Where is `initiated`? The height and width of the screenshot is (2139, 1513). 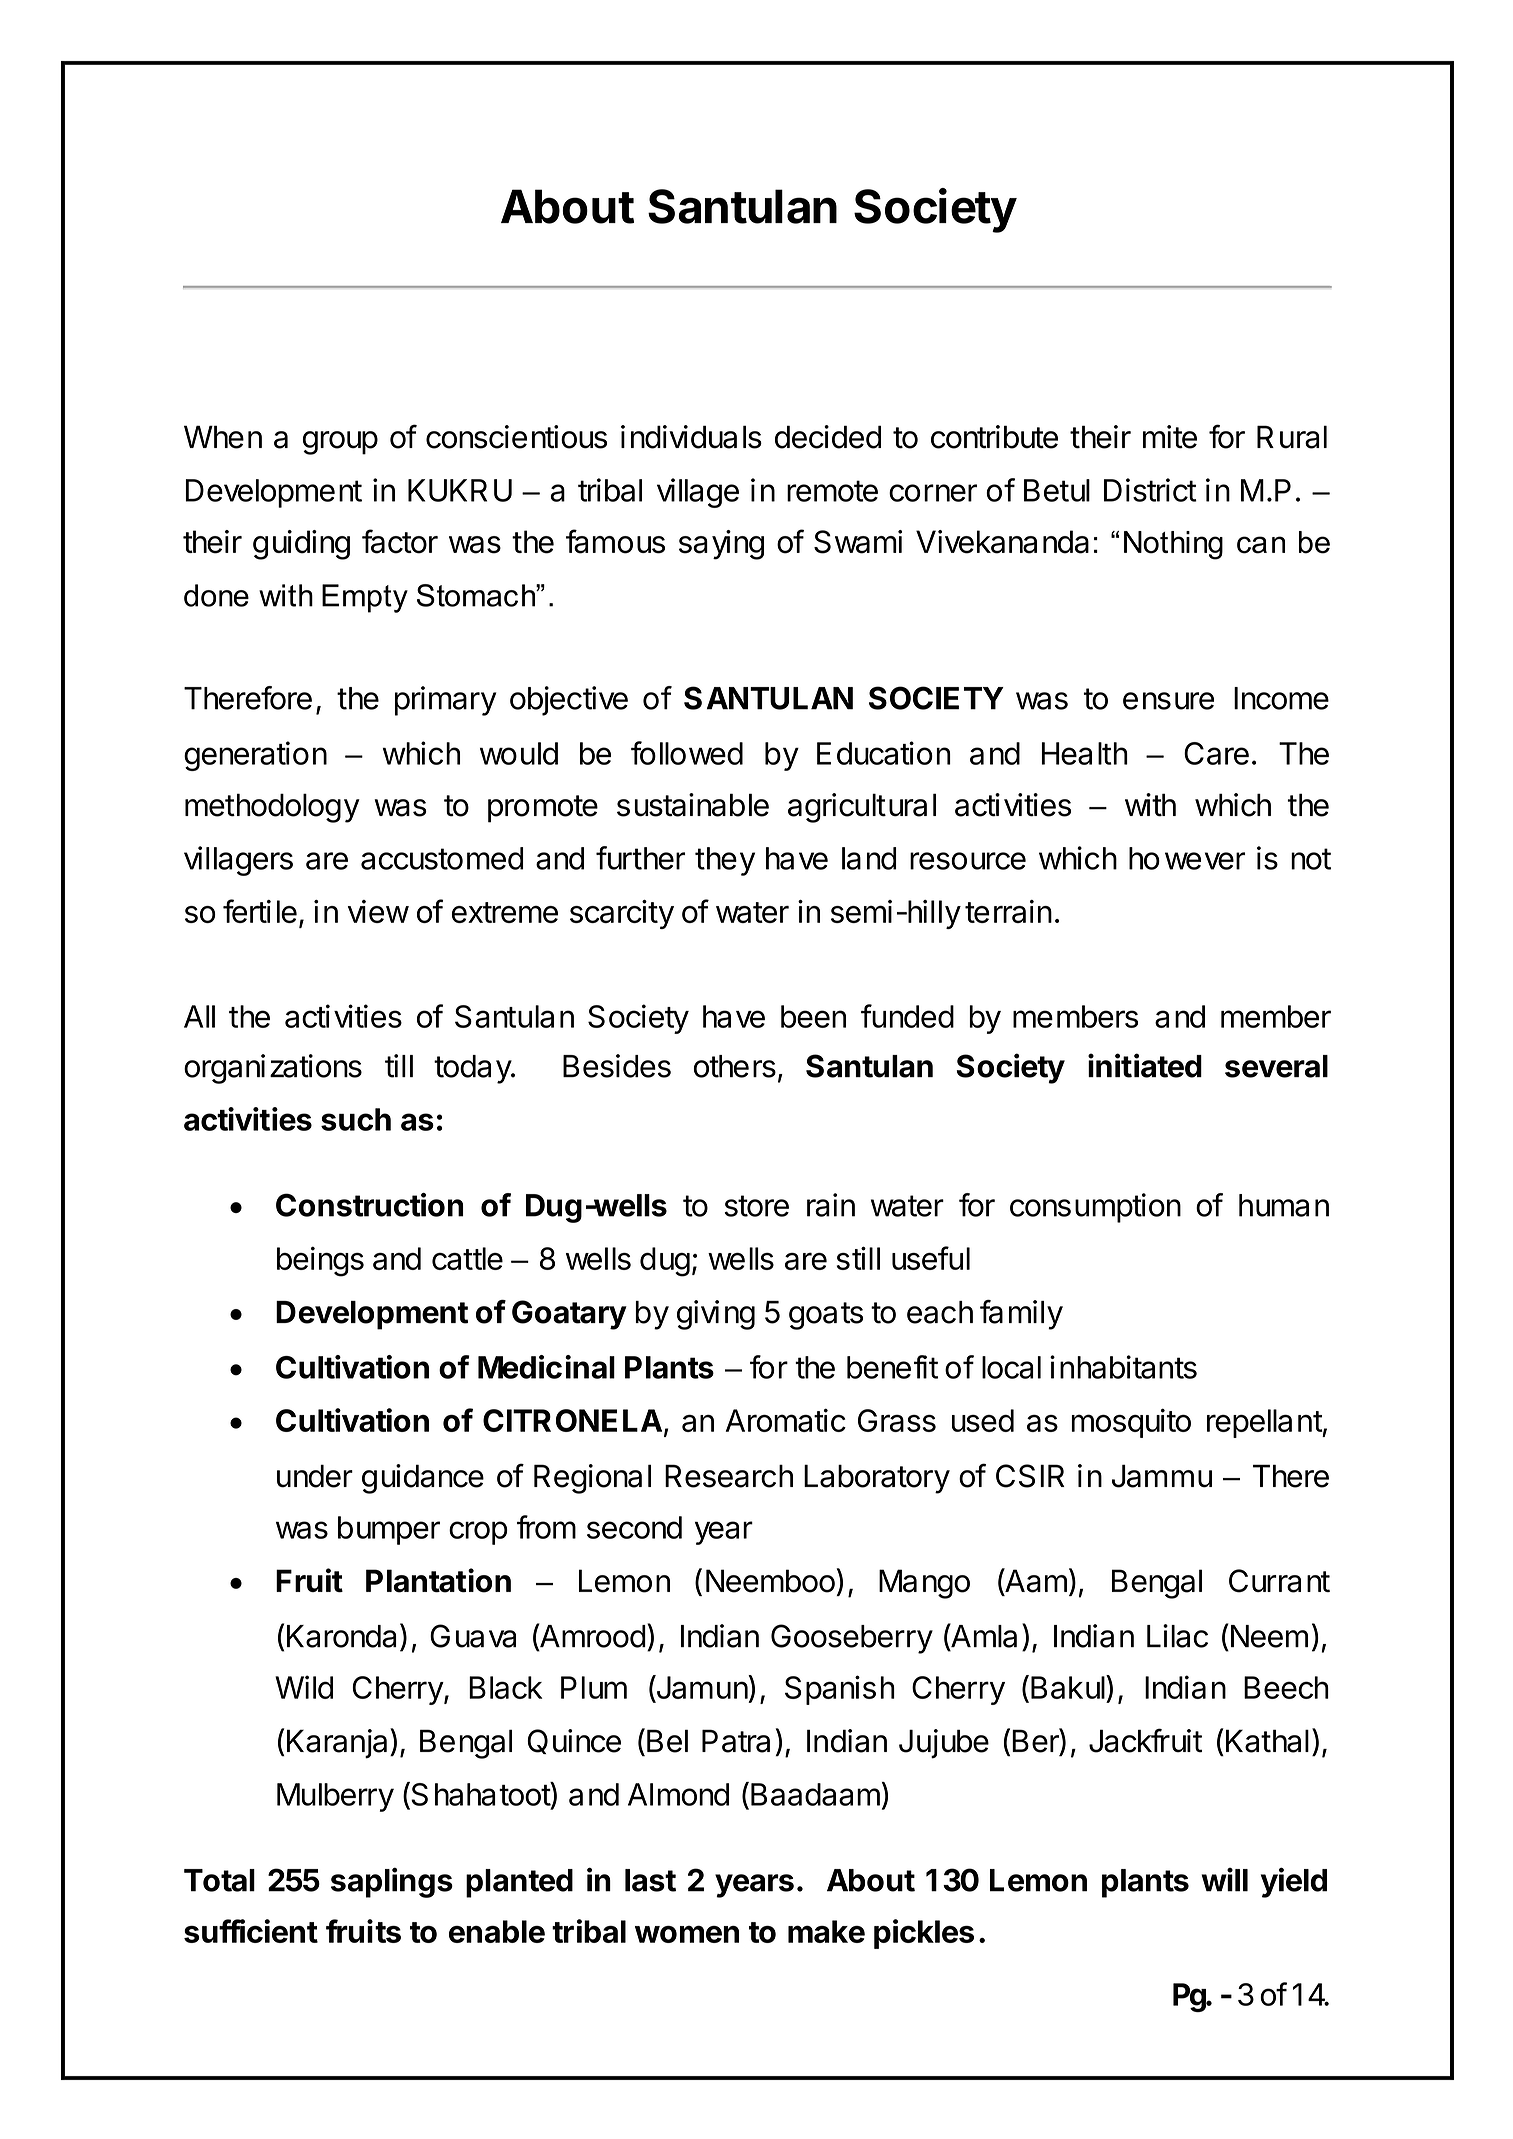
initiated is located at coordinates (1145, 1065).
